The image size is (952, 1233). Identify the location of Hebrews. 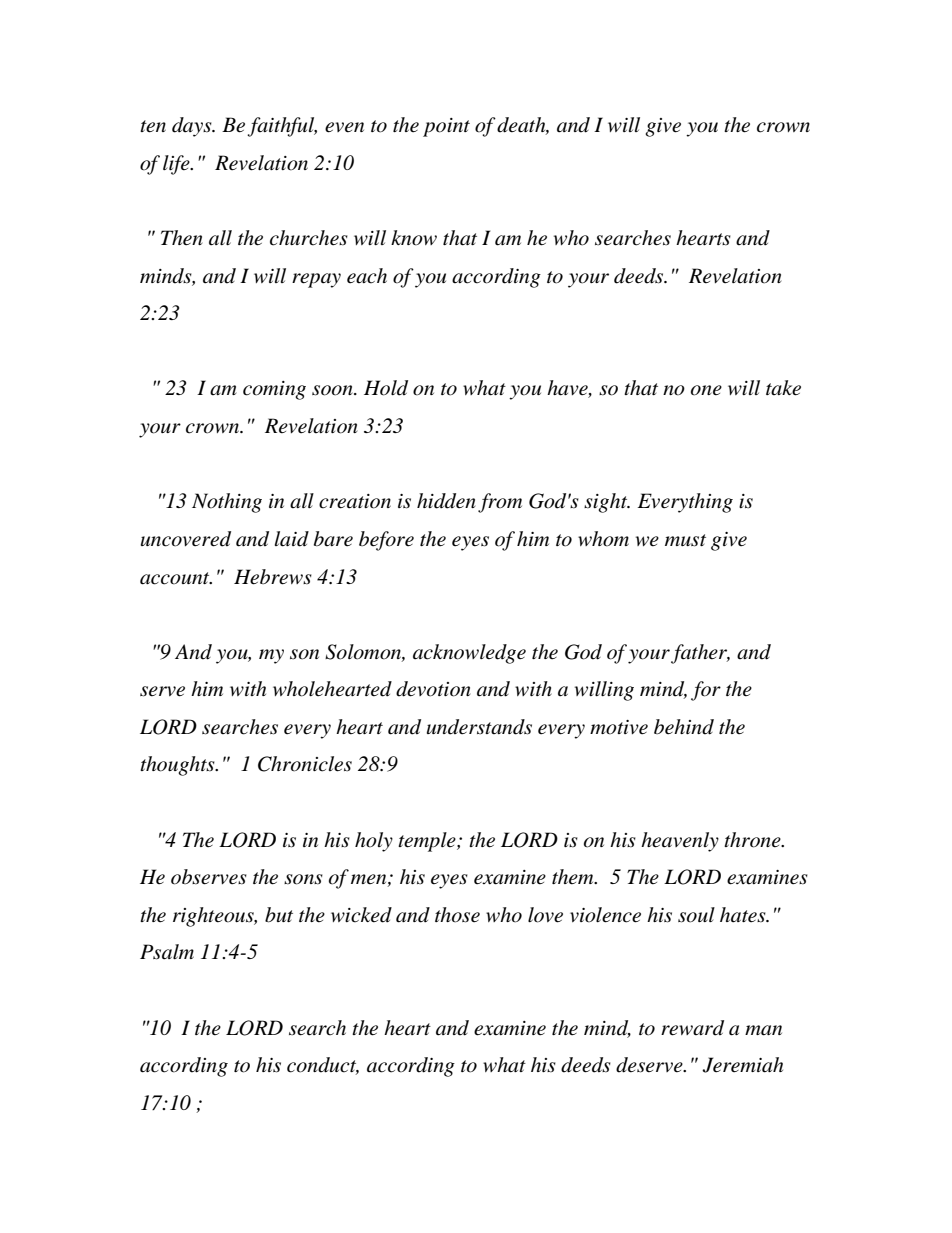
(273, 577).
